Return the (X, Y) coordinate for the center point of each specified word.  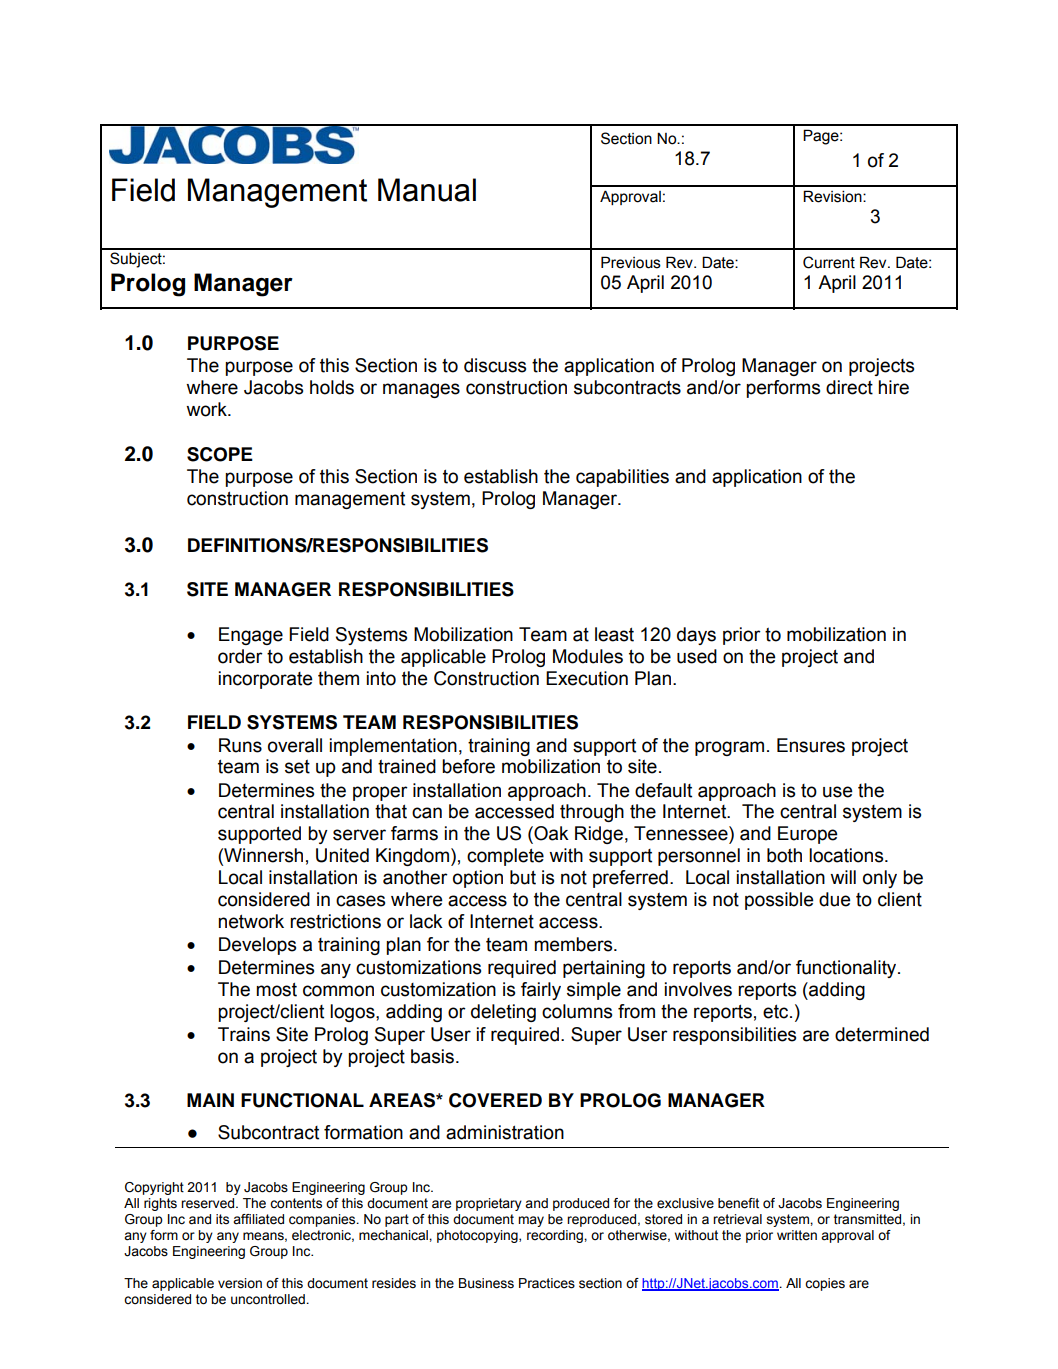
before (468, 766)
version (240, 1283)
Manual (427, 190)
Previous (631, 262)
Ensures (811, 745)
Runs (240, 745)
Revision (833, 196)
